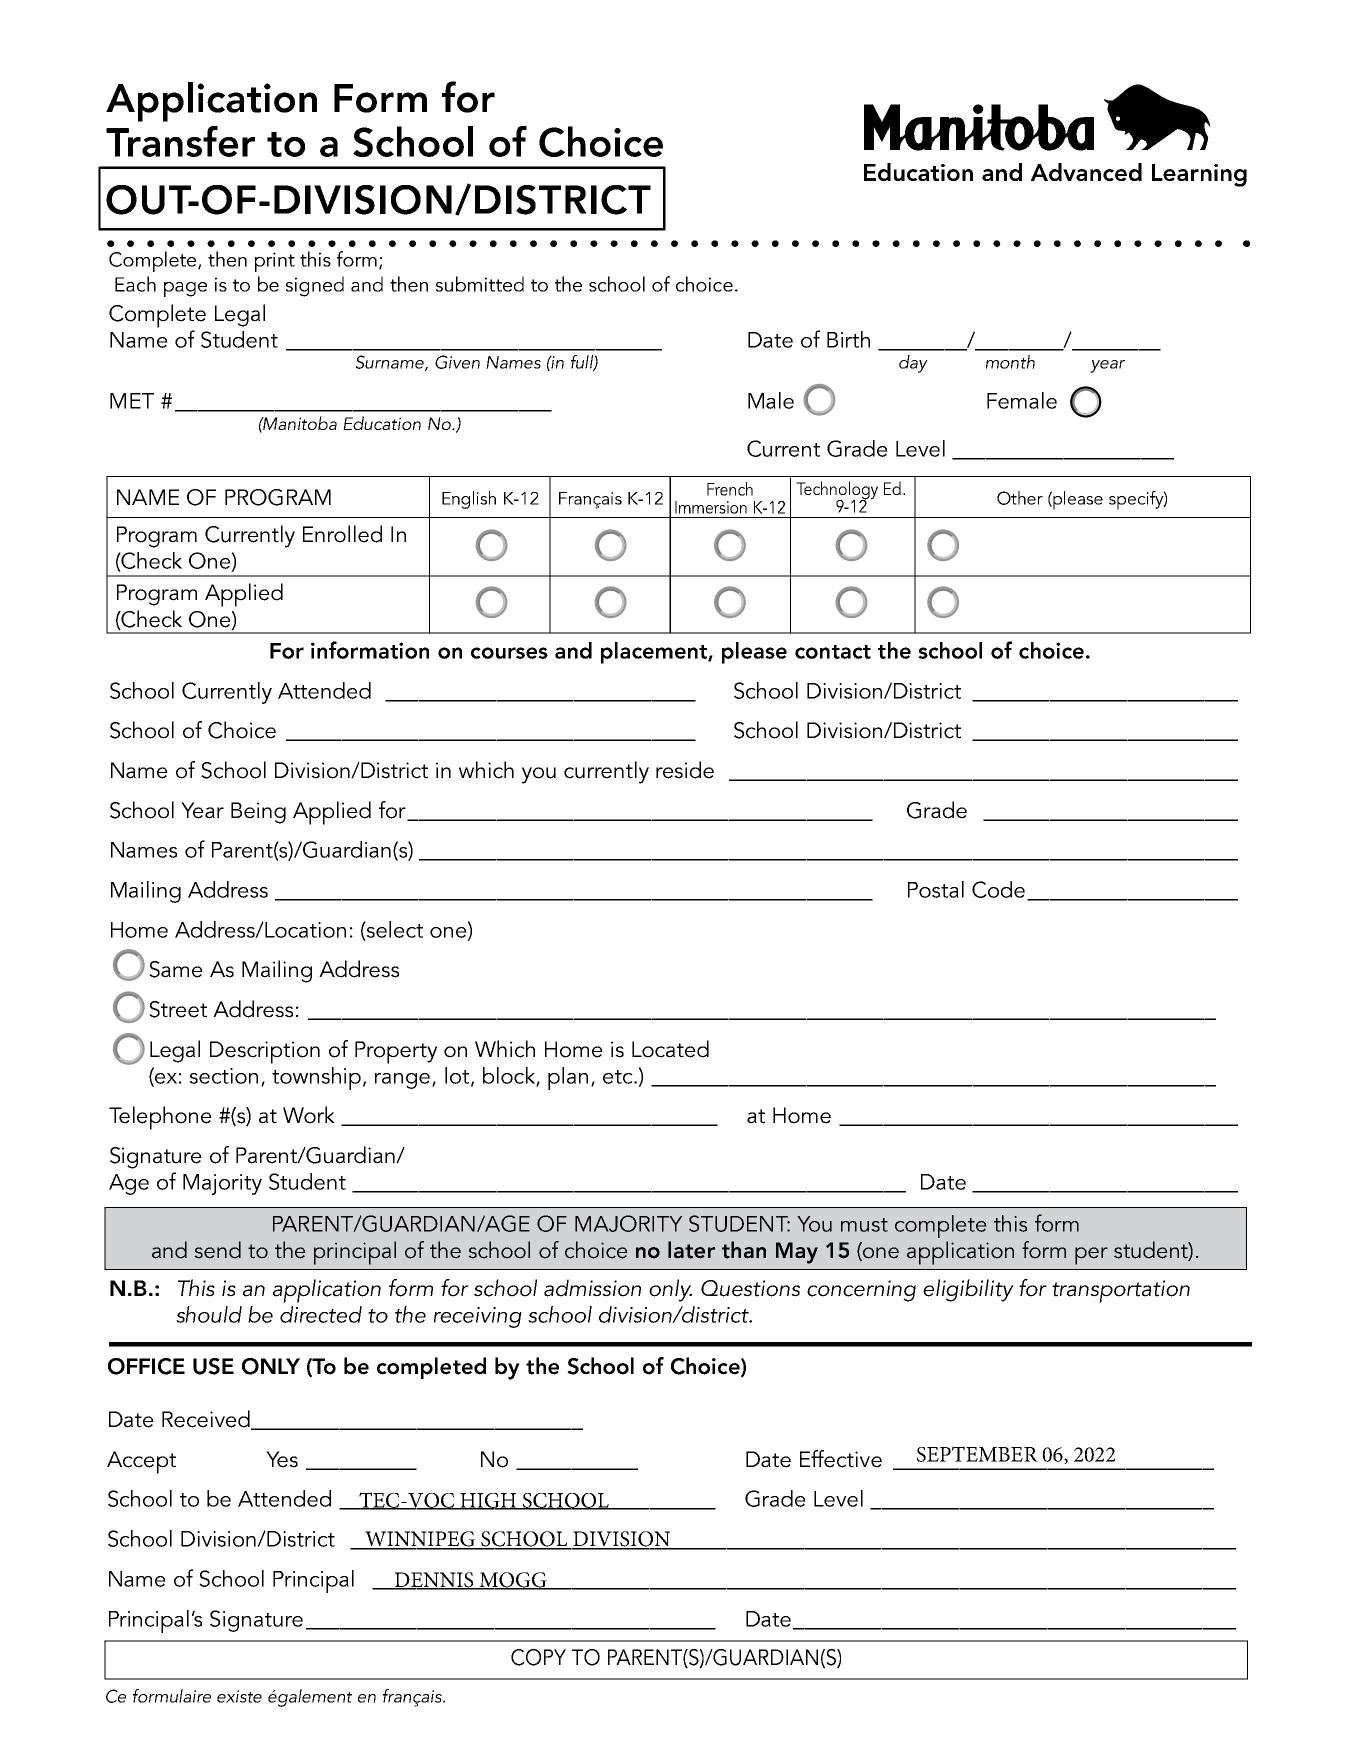 Image resolution: width=1355 pixels, height=1753 pixels. Describe the element at coordinates (833, 652) in the screenshot. I see `contact` at that location.
